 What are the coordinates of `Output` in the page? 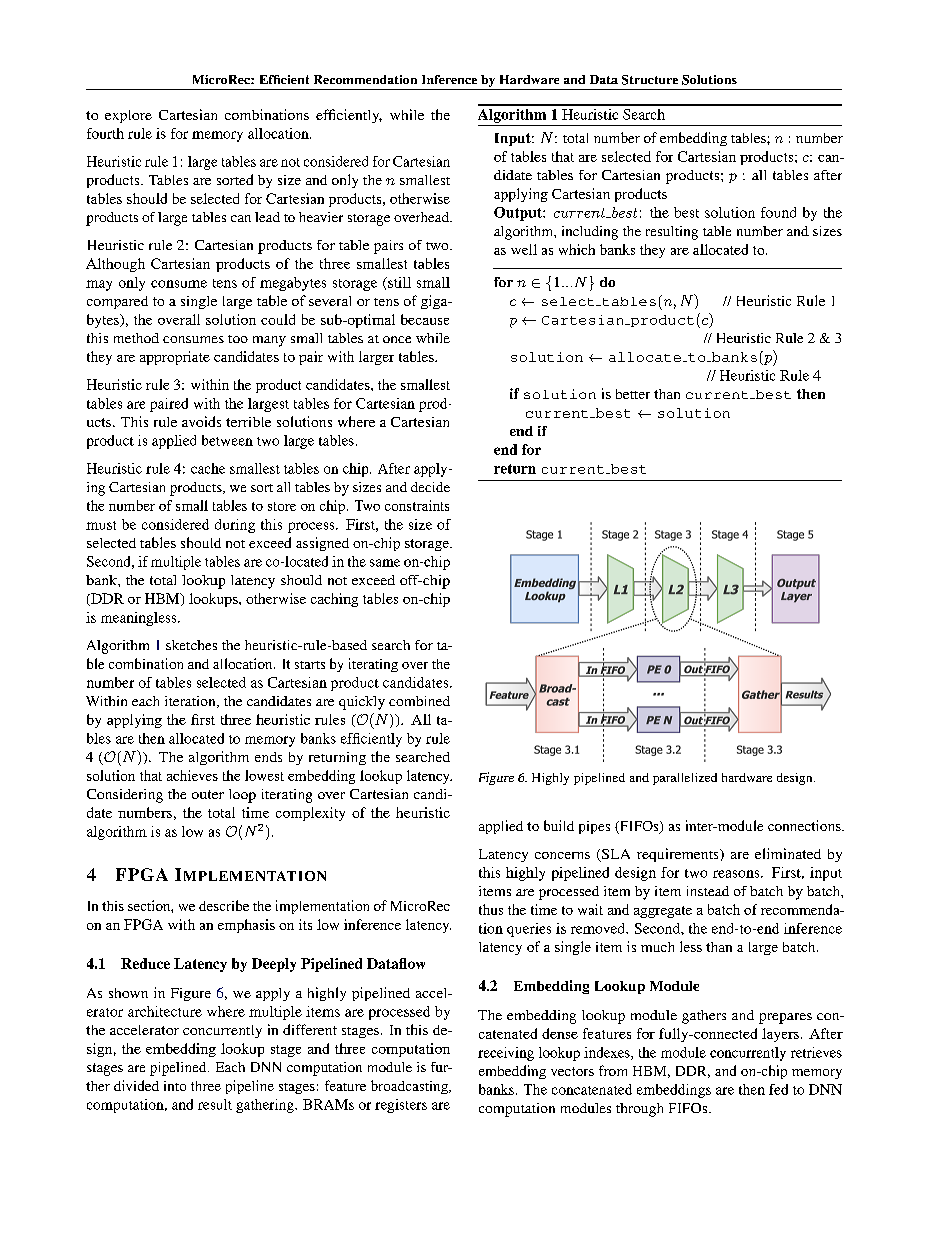 It's located at (519, 214).
